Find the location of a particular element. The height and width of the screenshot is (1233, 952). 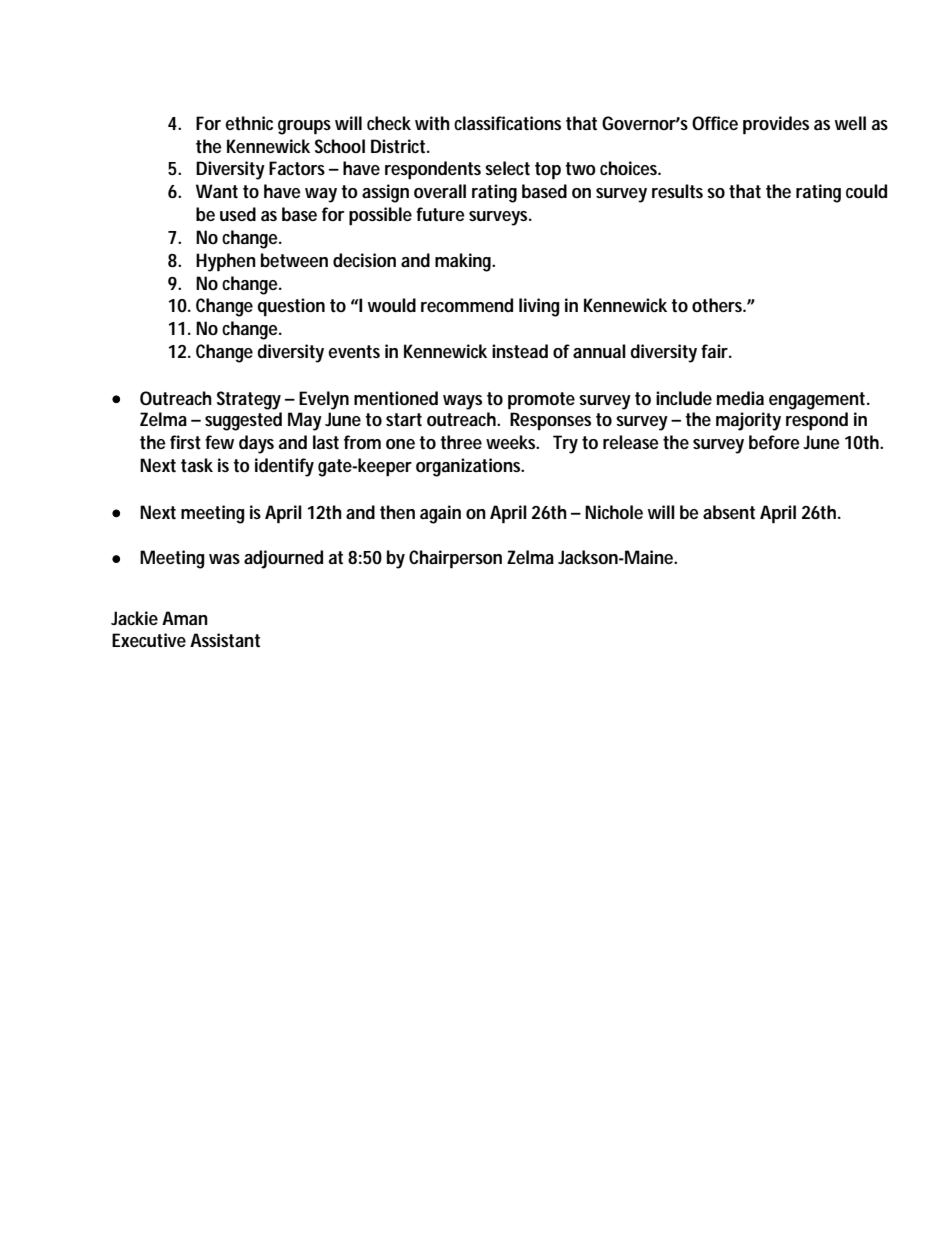

provides is located at coordinates (776, 125).
